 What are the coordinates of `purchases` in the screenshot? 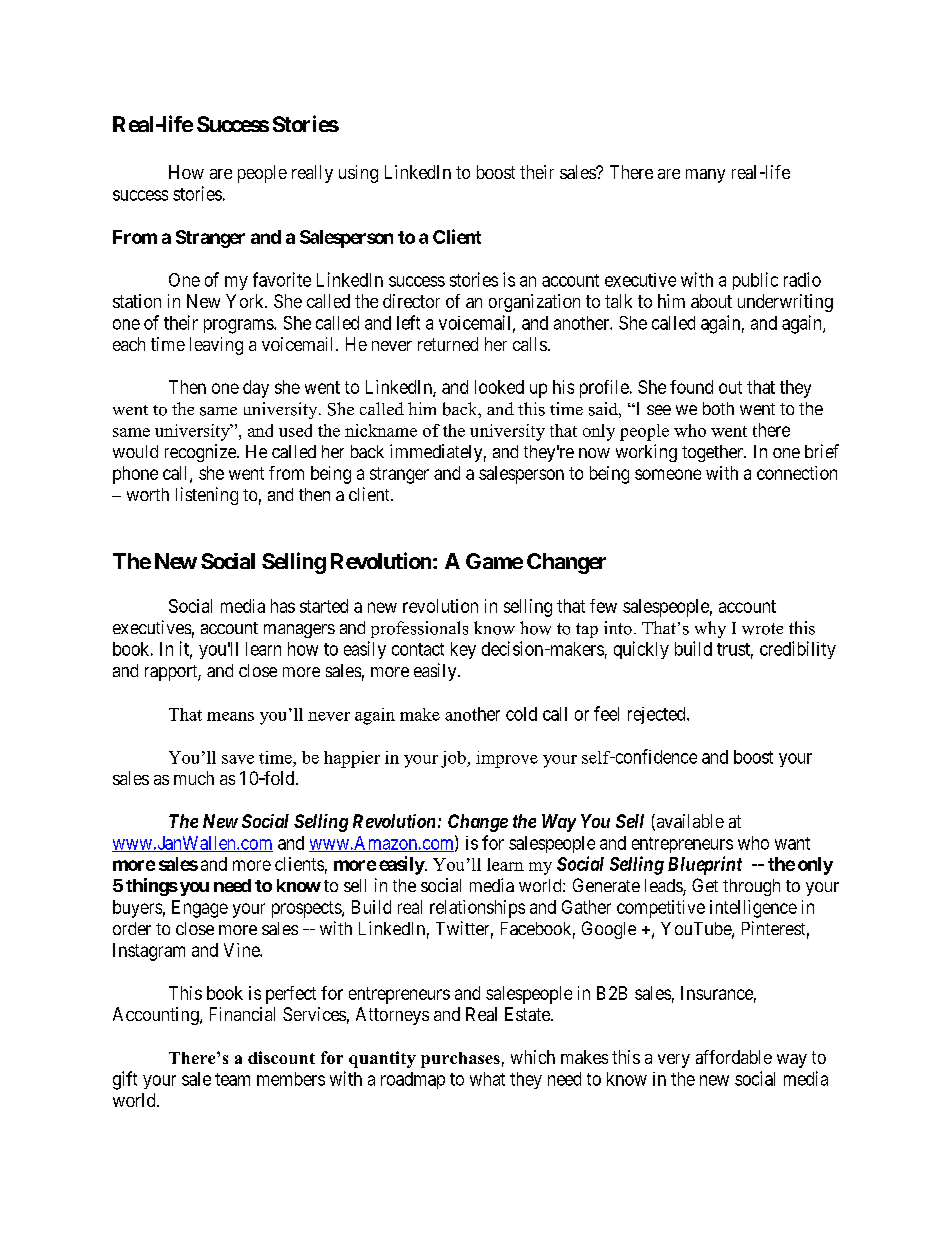 It's located at (460, 1060).
